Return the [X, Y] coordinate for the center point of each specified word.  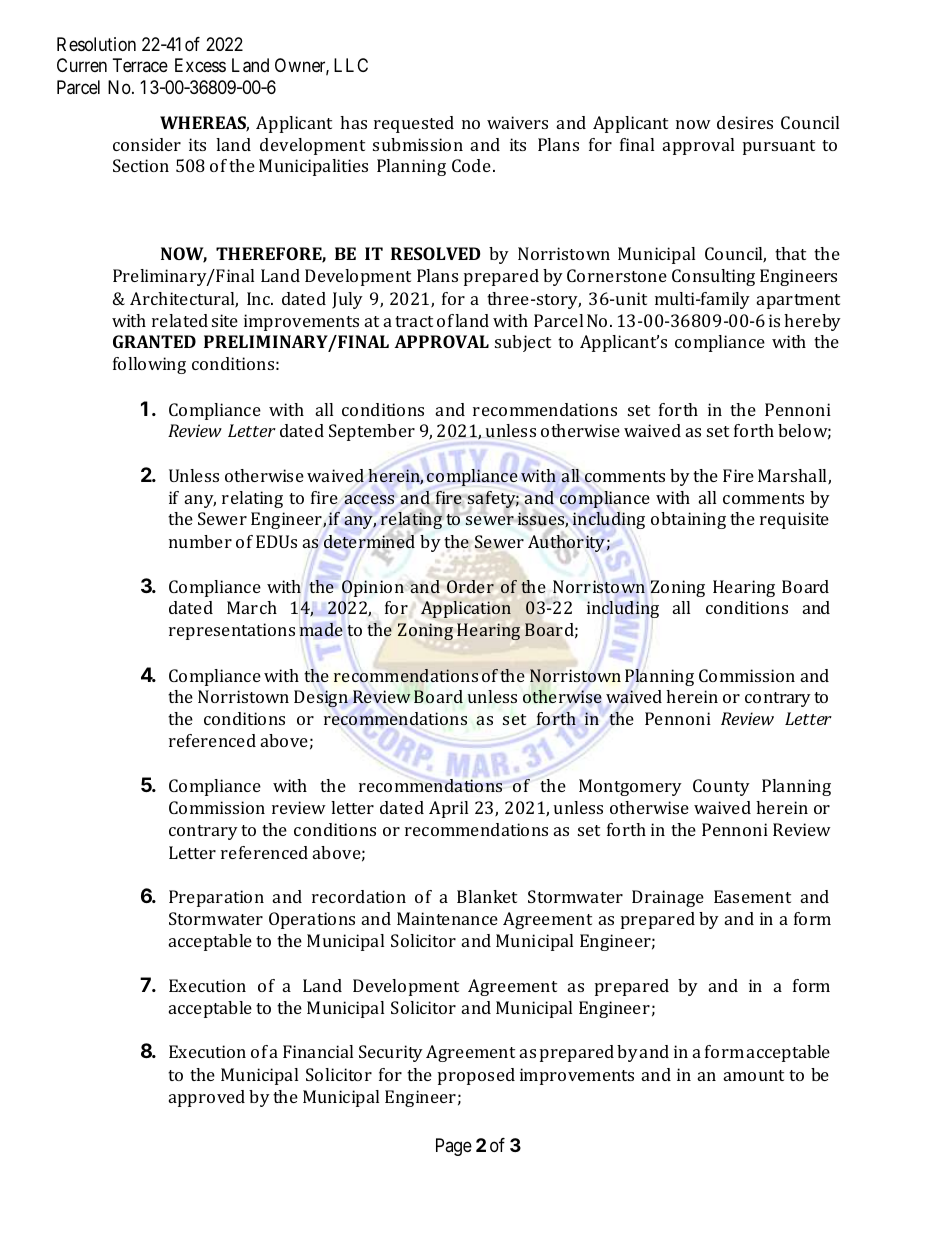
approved [207, 1098]
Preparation [216, 898]
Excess [200, 65]
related [180, 320]
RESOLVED [436, 253]
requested [414, 124]
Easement [752, 896]
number [200, 541]
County [721, 787]
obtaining [688, 520]
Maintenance [447, 918]
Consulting [713, 277]
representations [232, 631]
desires [745, 122]
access [369, 499]
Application [466, 609]
